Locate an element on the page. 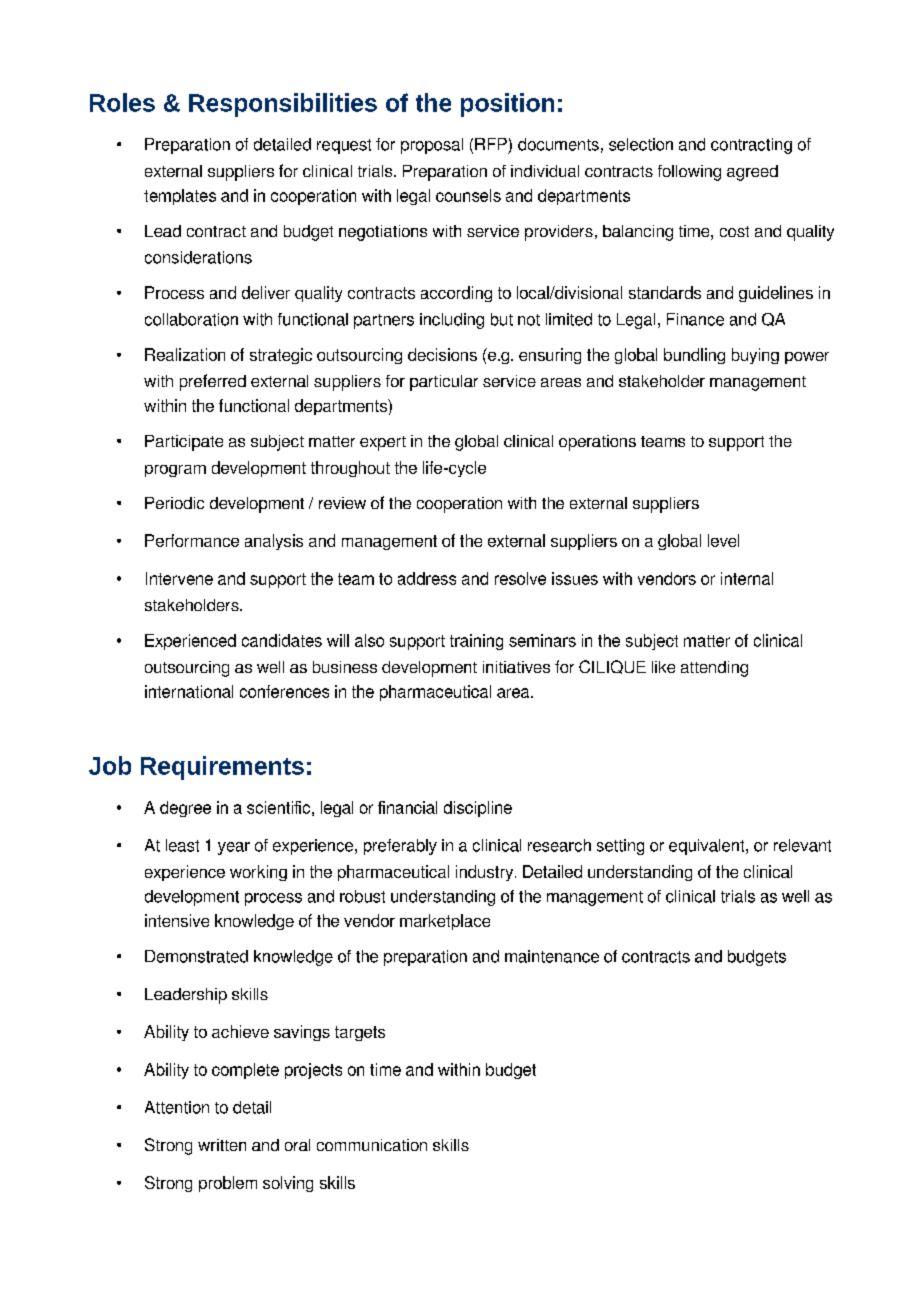 The image size is (924, 1308). written is located at coordinates (222, 1145).
